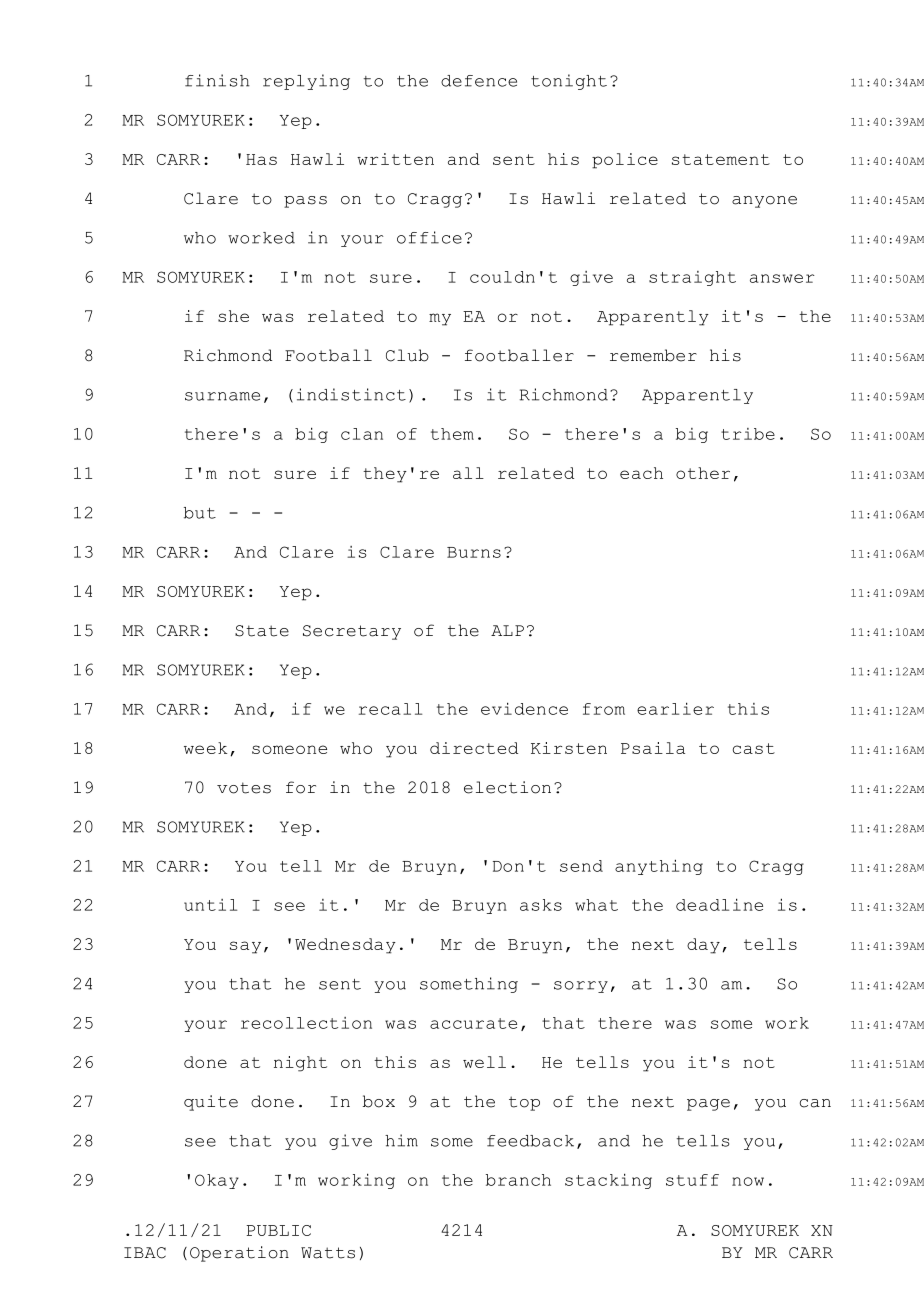 This image has height=1305, width=924. What do you see at coordinates (764, 202) in the image?
I see `anyone` at bounding box center [764, 202].
